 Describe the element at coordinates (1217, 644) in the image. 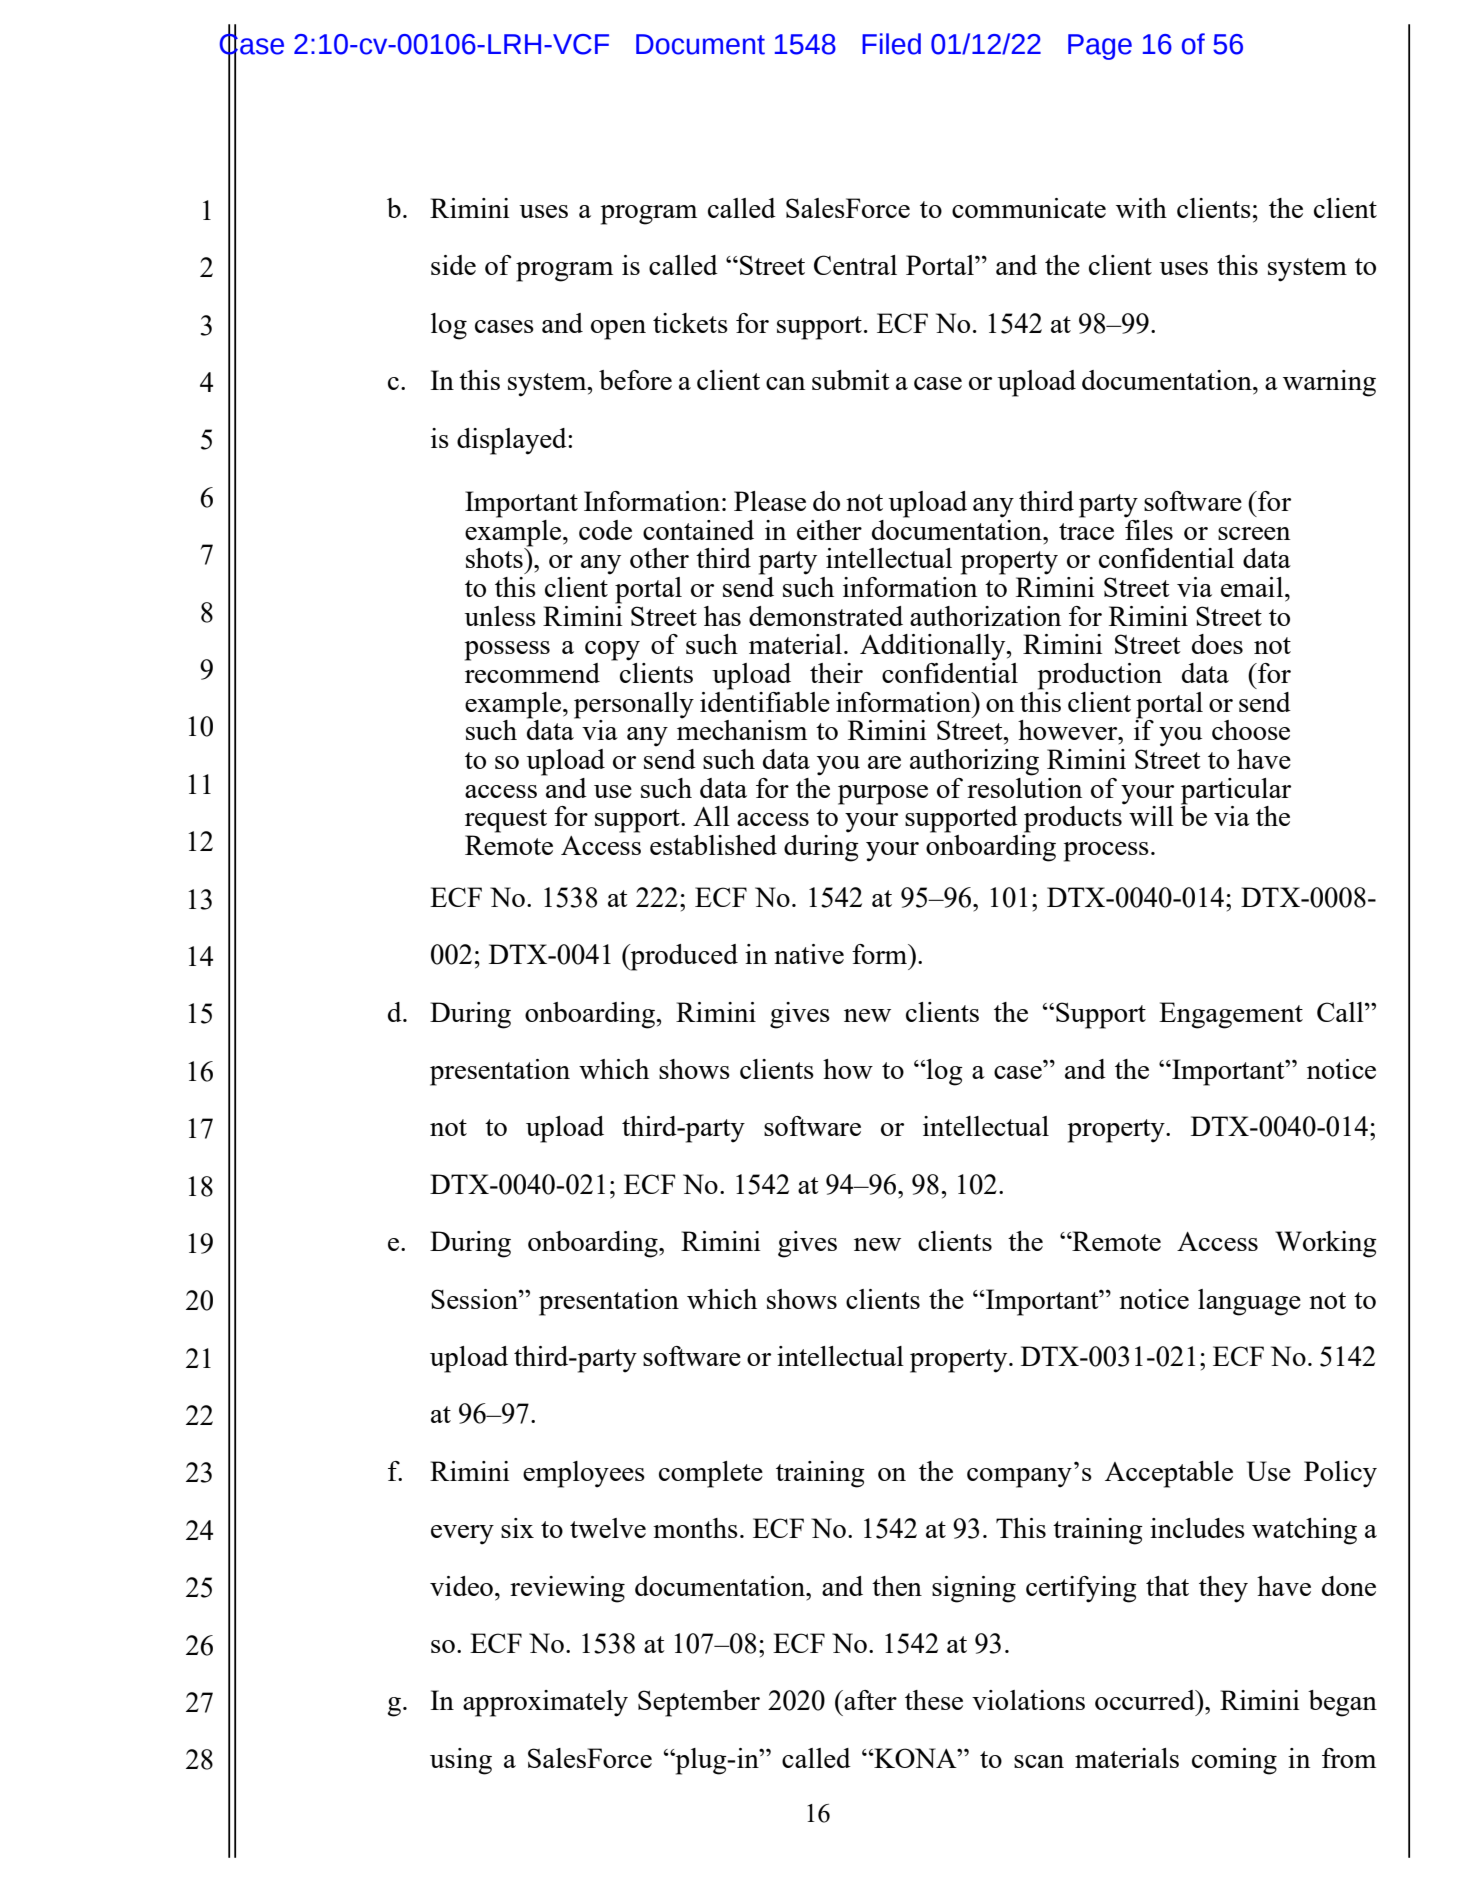

I see `does` at that location.
